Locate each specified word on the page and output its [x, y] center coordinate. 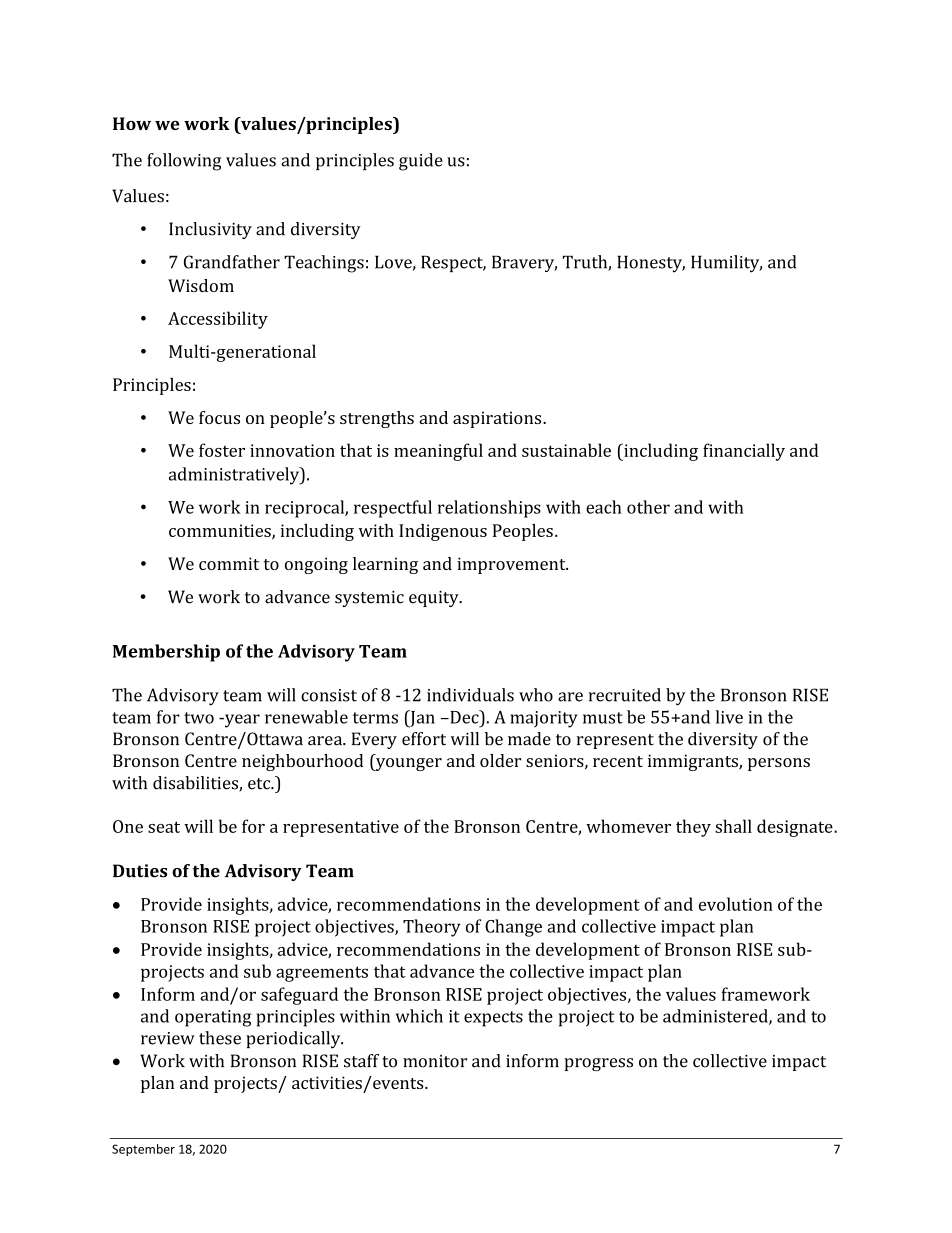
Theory [431, 928]
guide [421, 162]
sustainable [566, 450]
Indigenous [443, 532]
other [648, 507]
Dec [464, 717]
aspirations [498, 419]
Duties [140, 871]
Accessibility [218, 320]
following [184, 162]
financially [744, 452]
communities [221, 531]
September [143, 1150]
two [199, 718]
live [729, 717]
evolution [736, 904]
